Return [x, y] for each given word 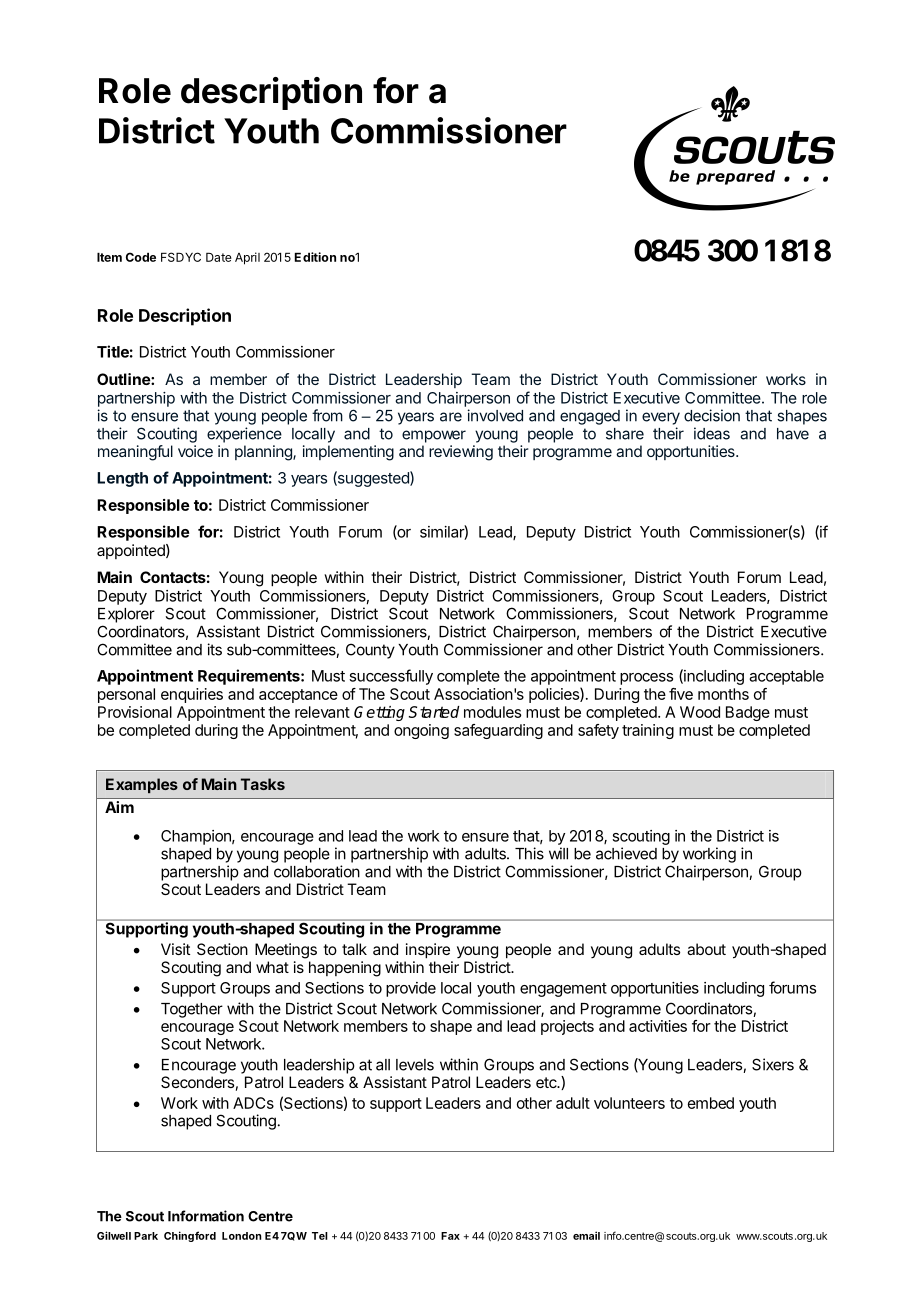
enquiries [192, 695]
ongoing [421, 731]
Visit [175, 949]
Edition [315, 257]
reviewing [461, 453]
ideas [712, 433]
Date [219, 257]
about [706, 949]
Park [146, 1236]
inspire [428, 951]
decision [712, 415]
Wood [700, 712]
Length [122, 479]
